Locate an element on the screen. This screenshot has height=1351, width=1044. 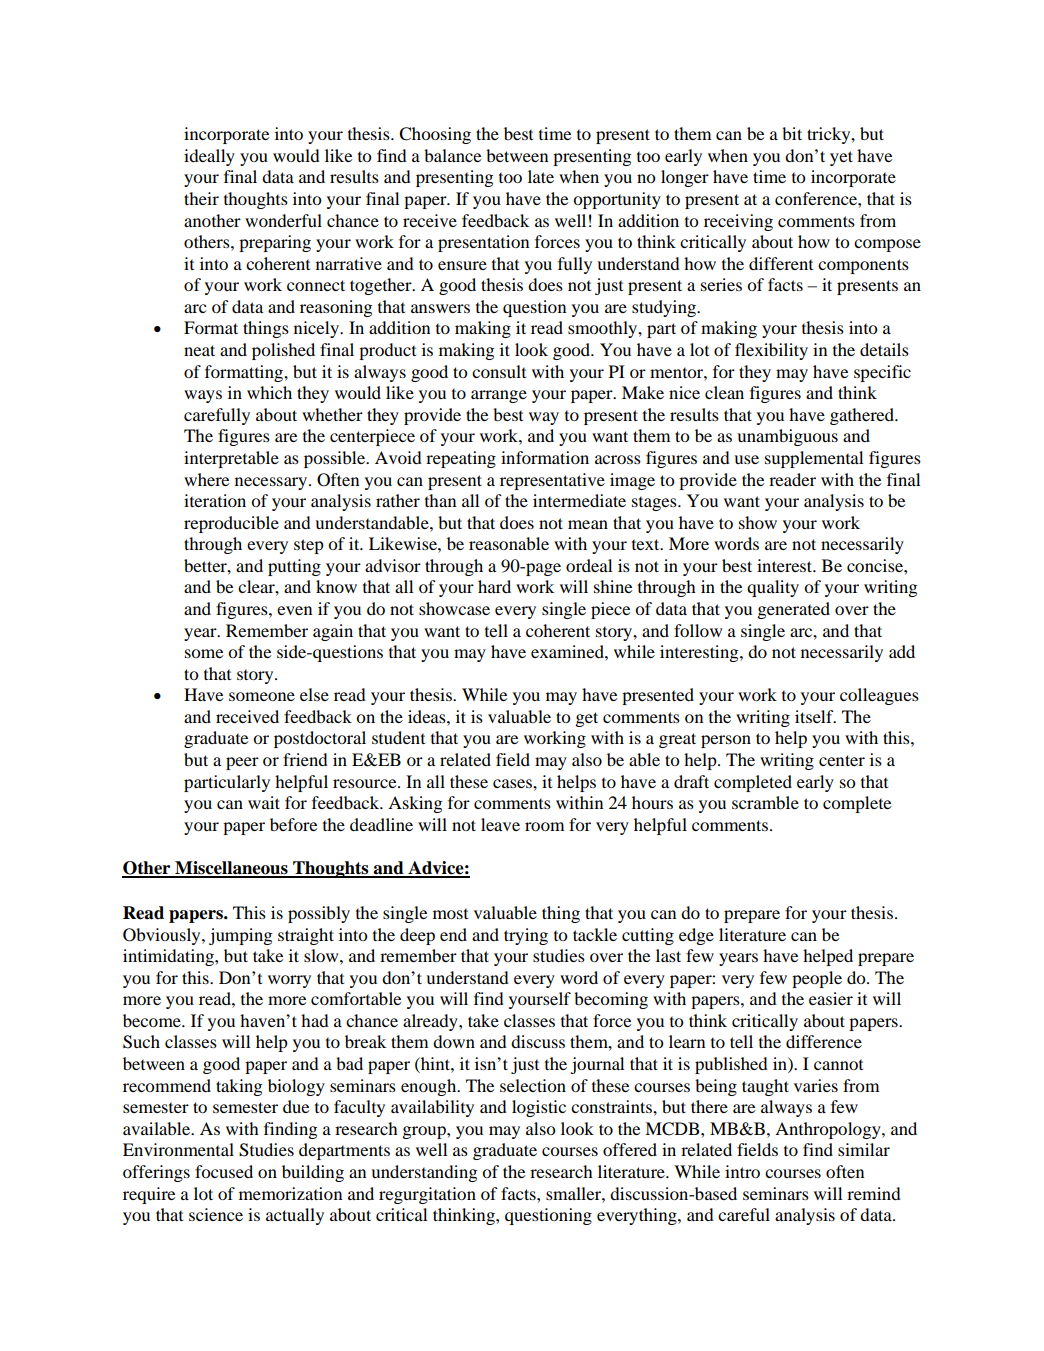
ideally is located at coordinates (209, 157).
